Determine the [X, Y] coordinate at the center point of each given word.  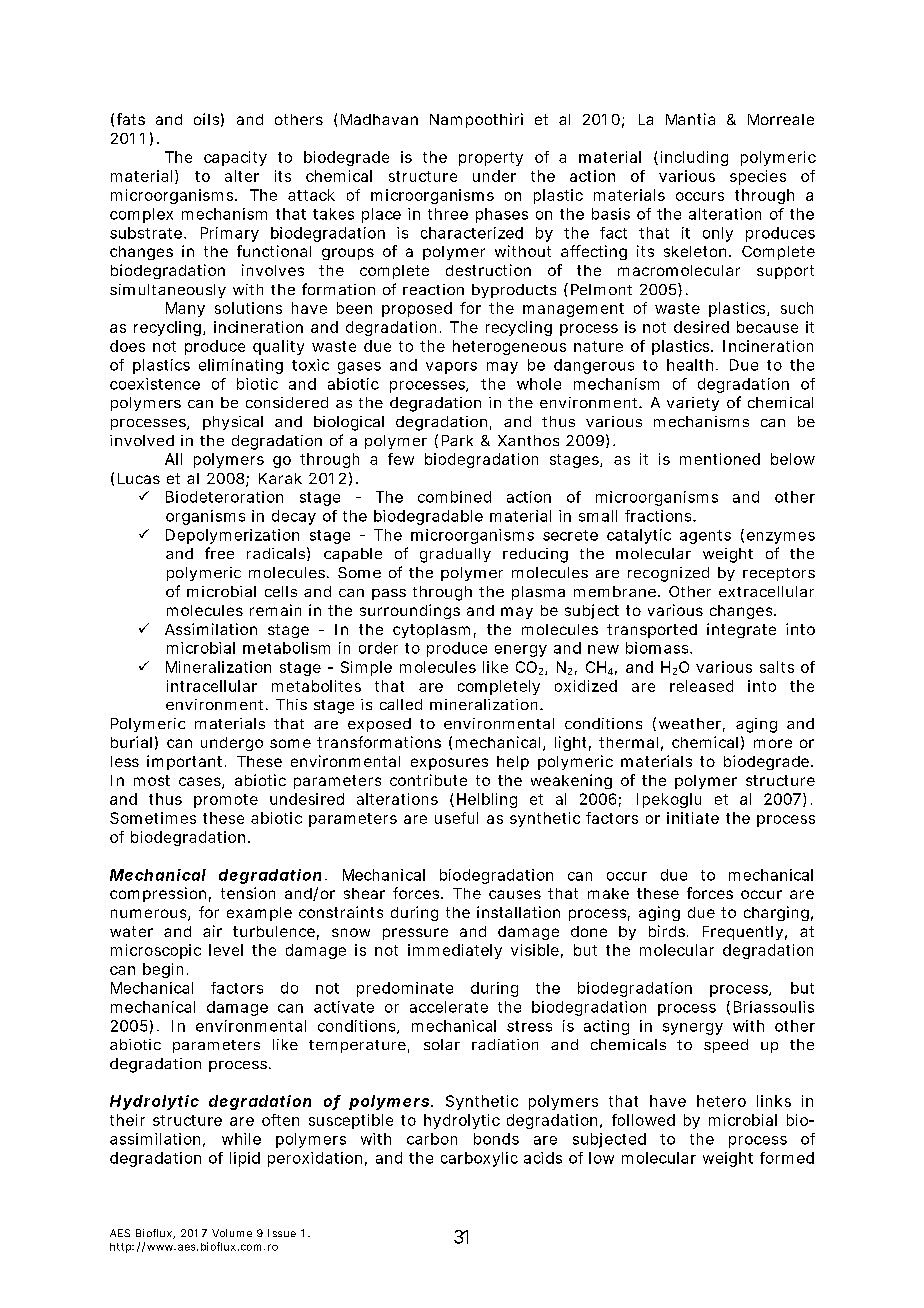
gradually [455, 555]
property [491, 159]
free [219, 553]
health [690, 365]
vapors [451, 368]
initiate [693, 818]
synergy [693, 1029]
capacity [235, 158]
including [694, 158]
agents [705, 537]
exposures [449, 764]
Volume [232, 1233]
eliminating [241, 366]
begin [163, 970]
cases [201, 783]
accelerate [449, 1007]
